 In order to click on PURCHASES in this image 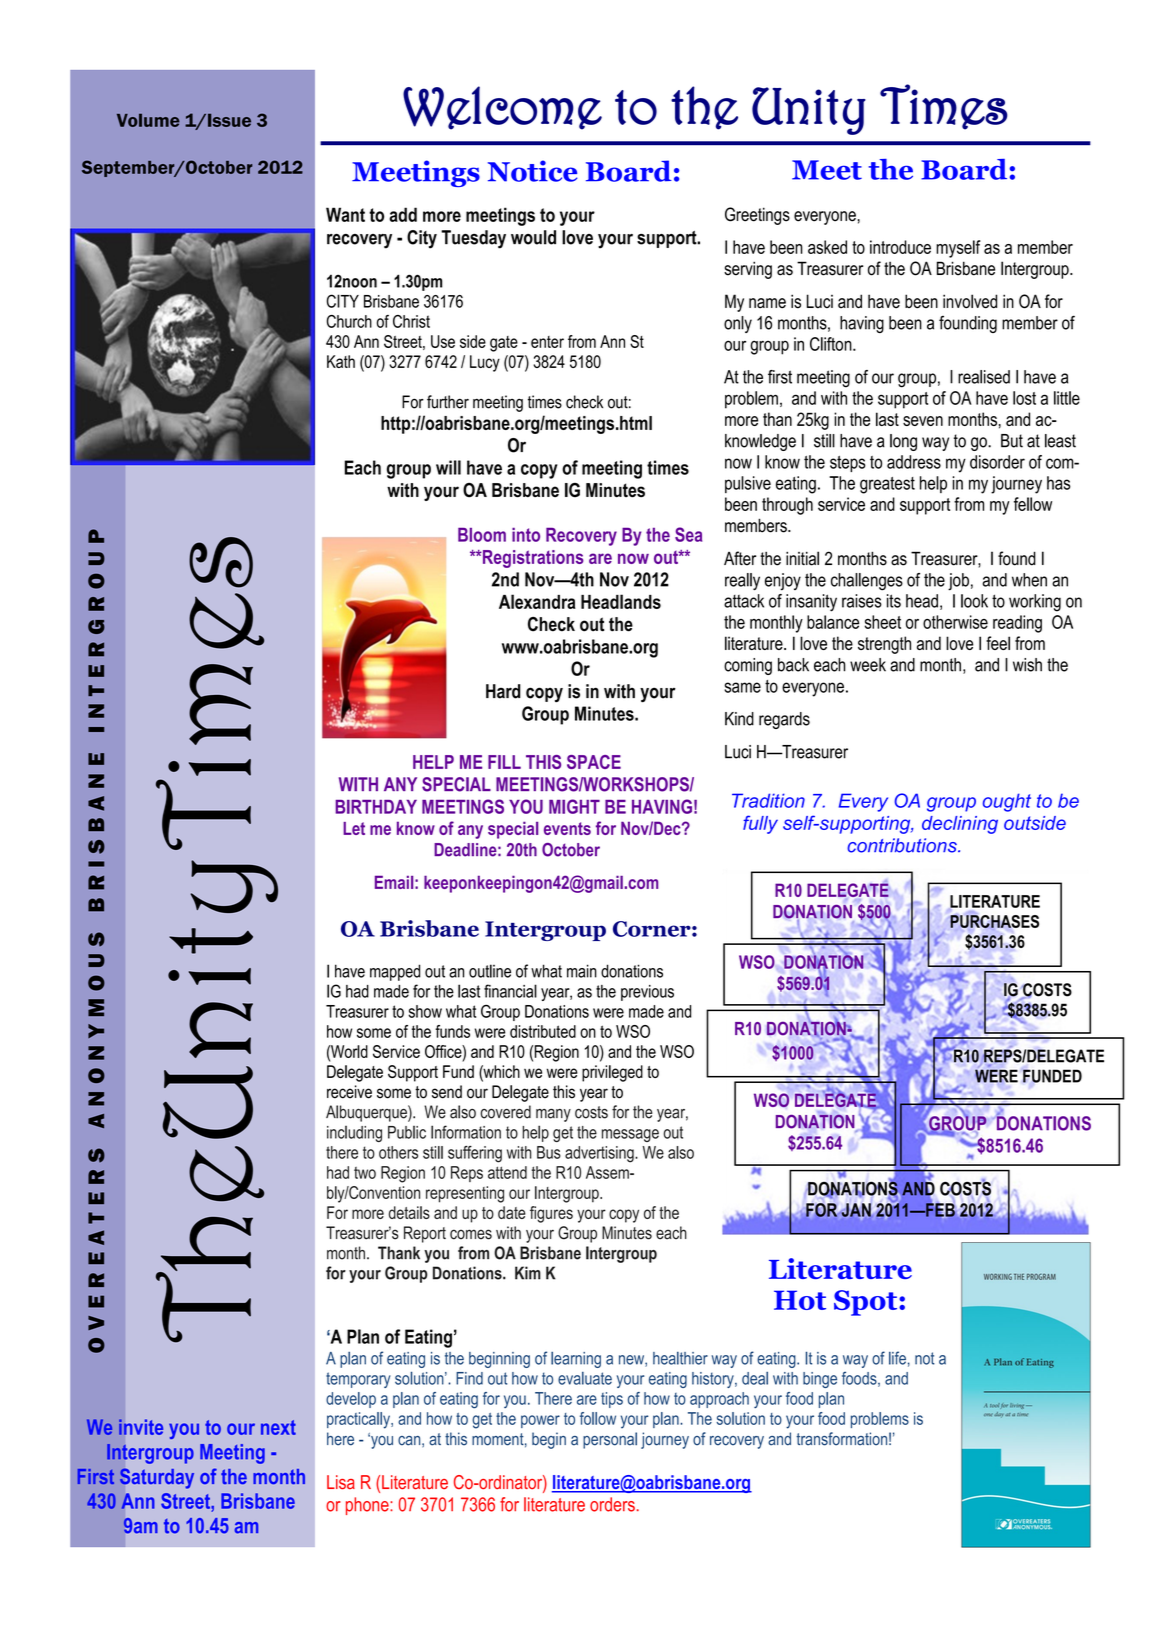, I will do `click(994, 922)`.
